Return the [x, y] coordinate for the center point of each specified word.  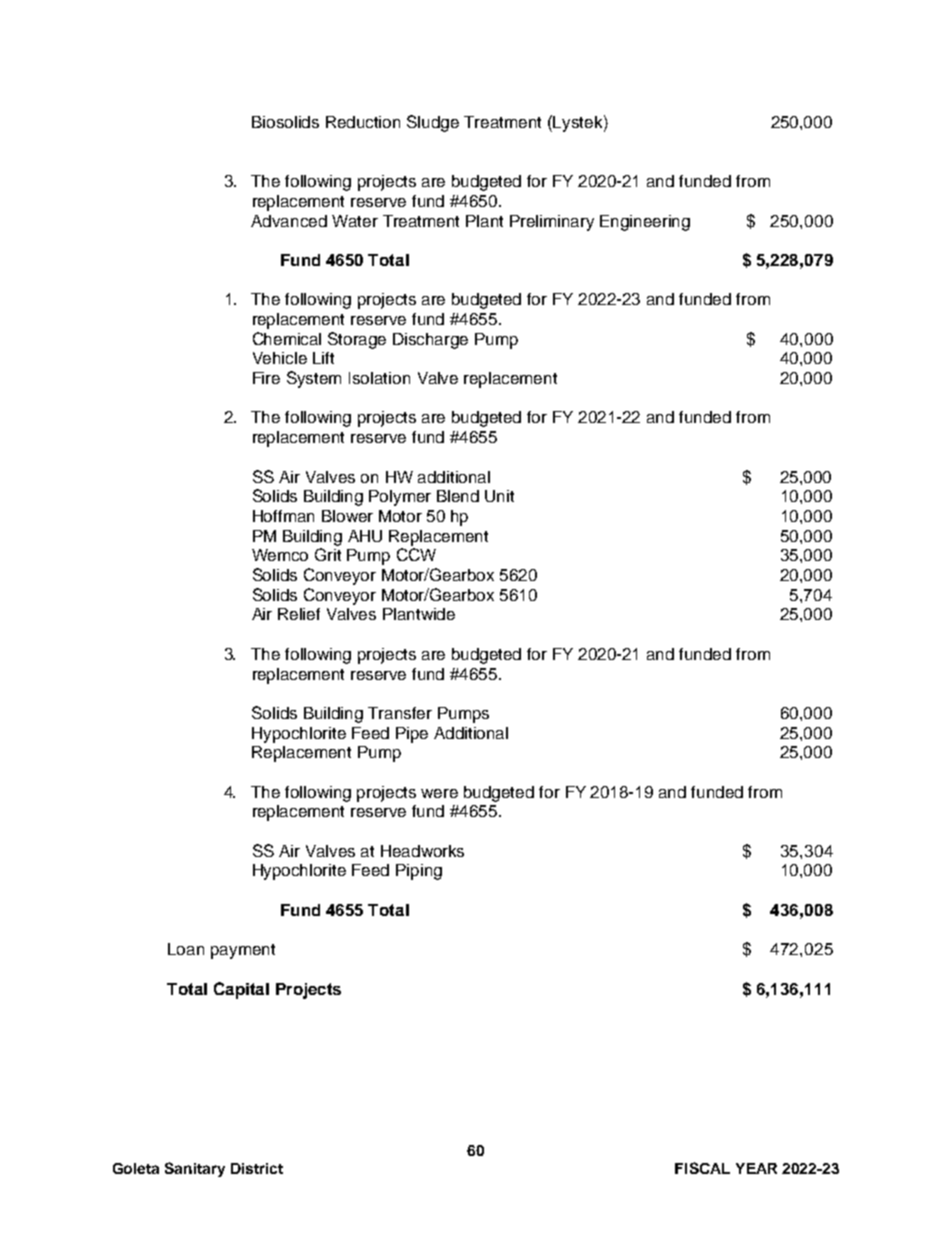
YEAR [756, 1168]
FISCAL [702, 1168]
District [257, 1168]
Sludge [433, 123]
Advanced [289, 221]
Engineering [645, 223]
